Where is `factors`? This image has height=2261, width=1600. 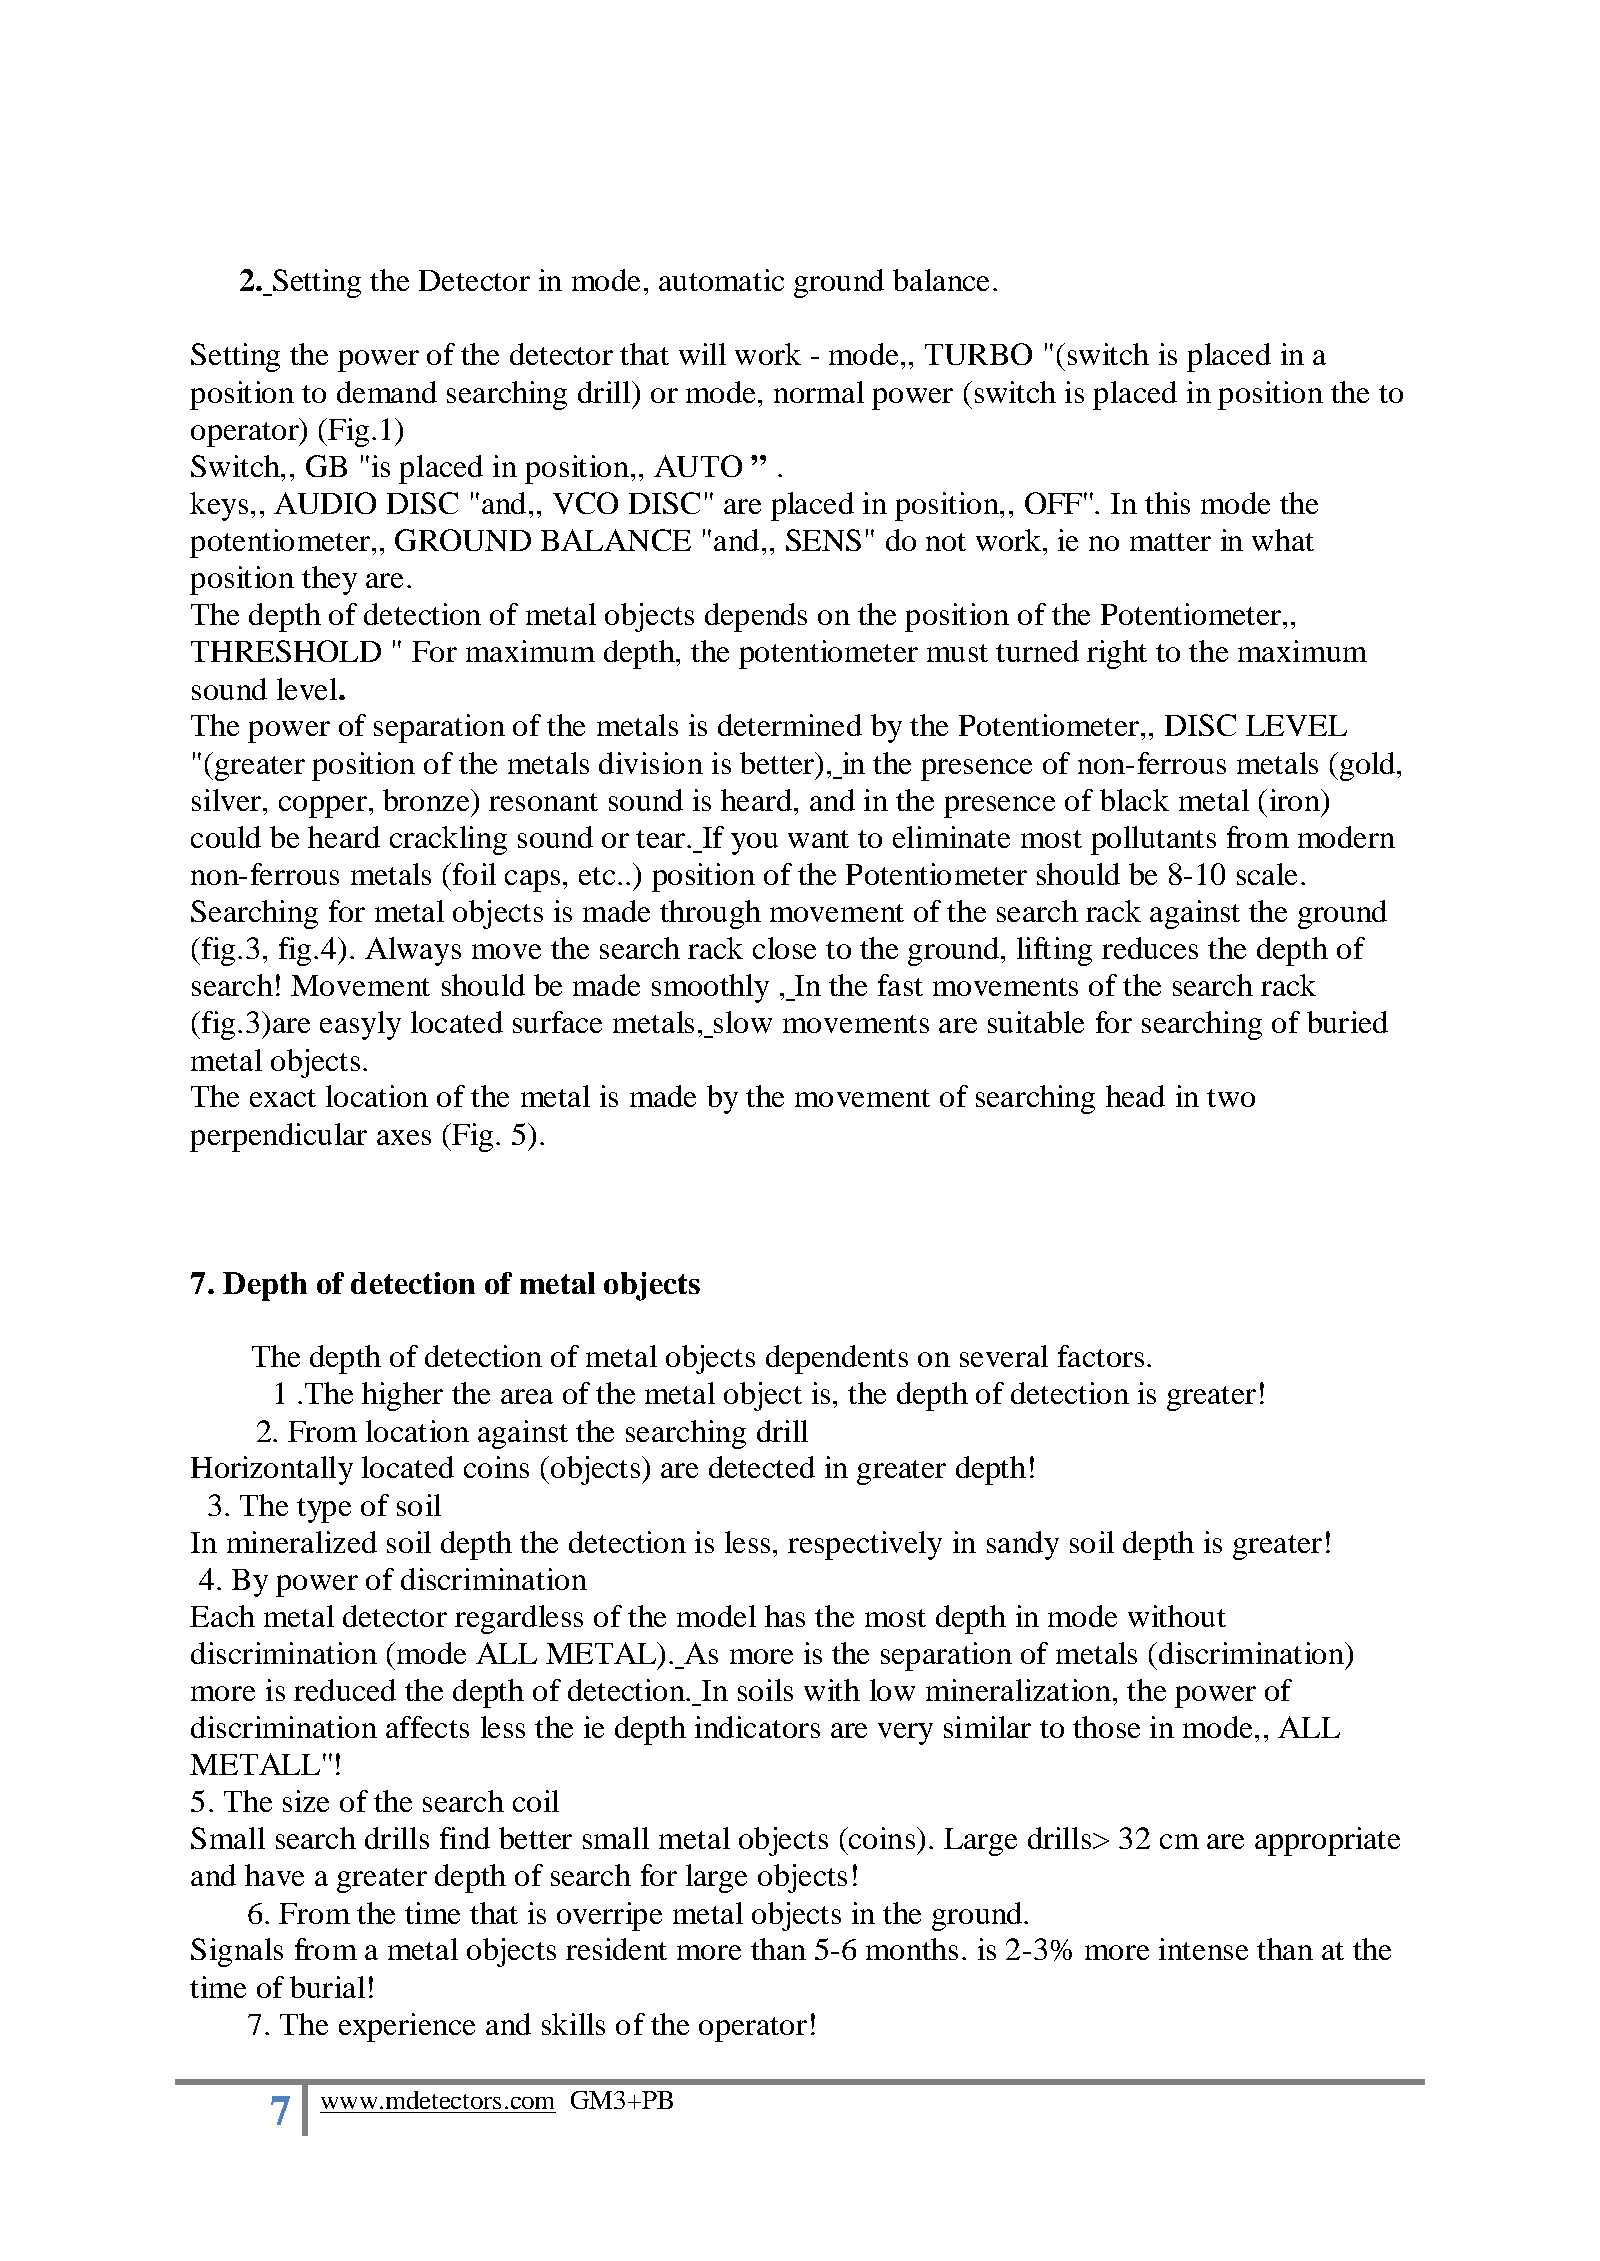
factors is located at coordinates (1101, 1356).
